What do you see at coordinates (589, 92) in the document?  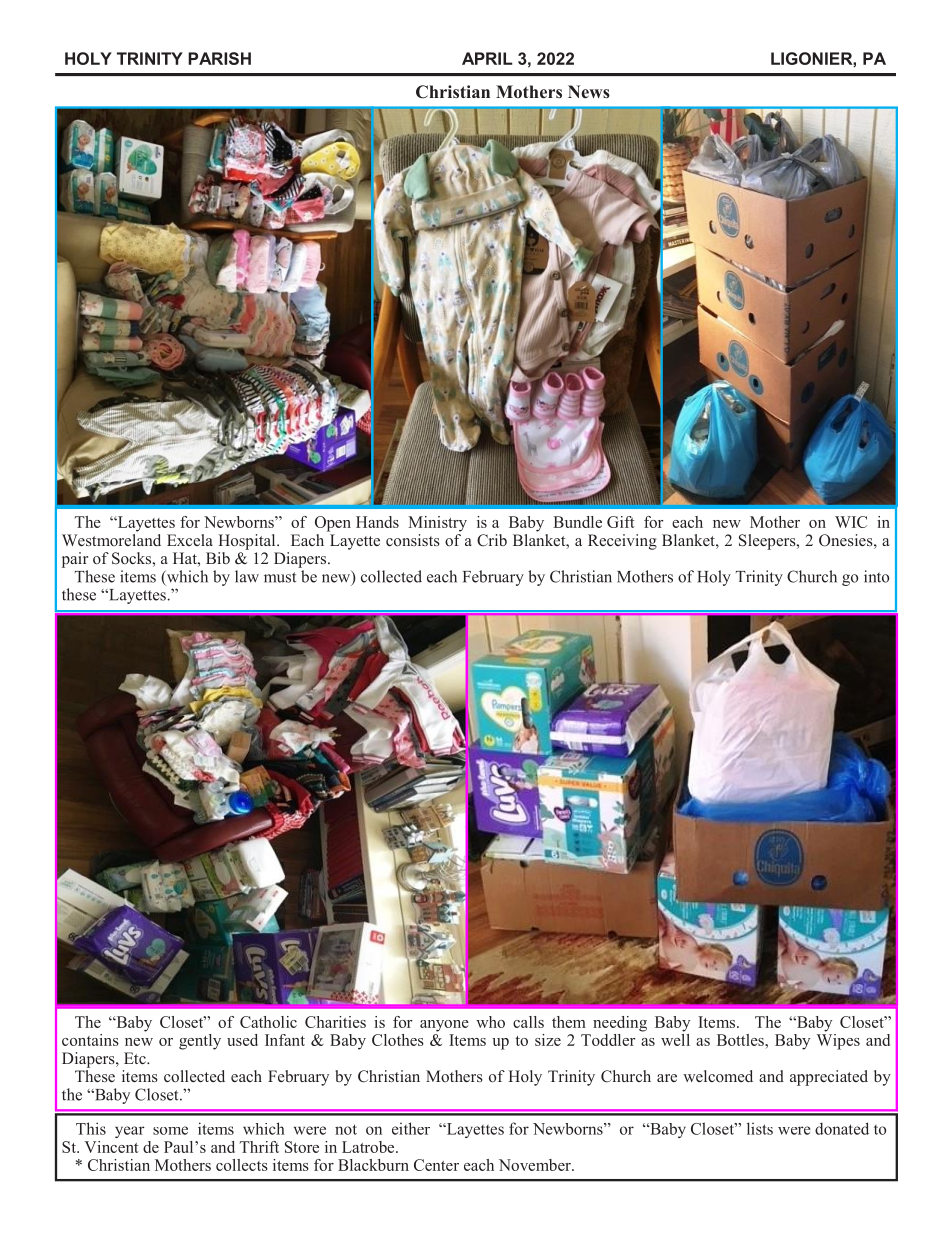 I see `News` at bounding box center [589, 92].
